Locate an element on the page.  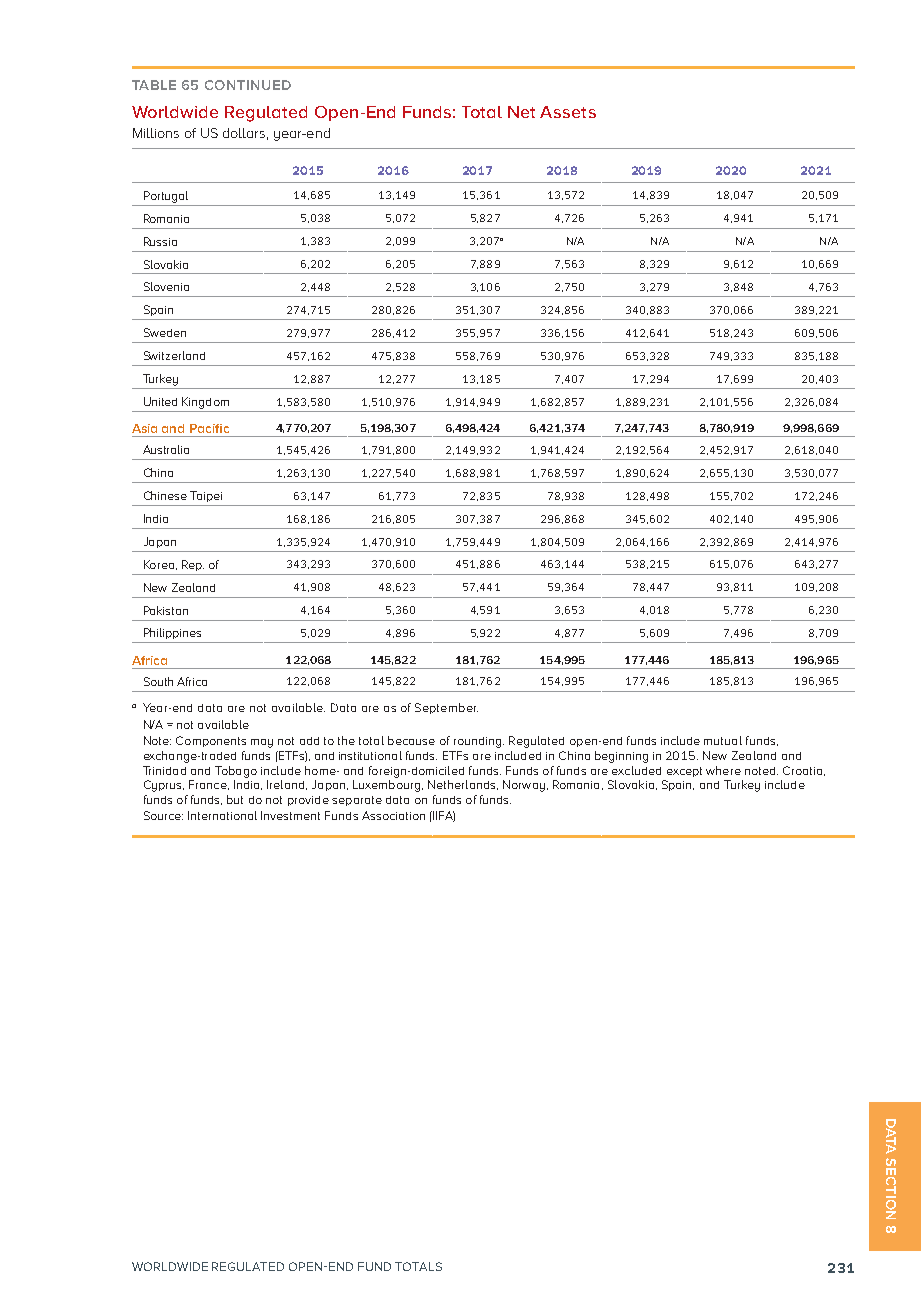
Chinese is located at coordinates (165, 495).
